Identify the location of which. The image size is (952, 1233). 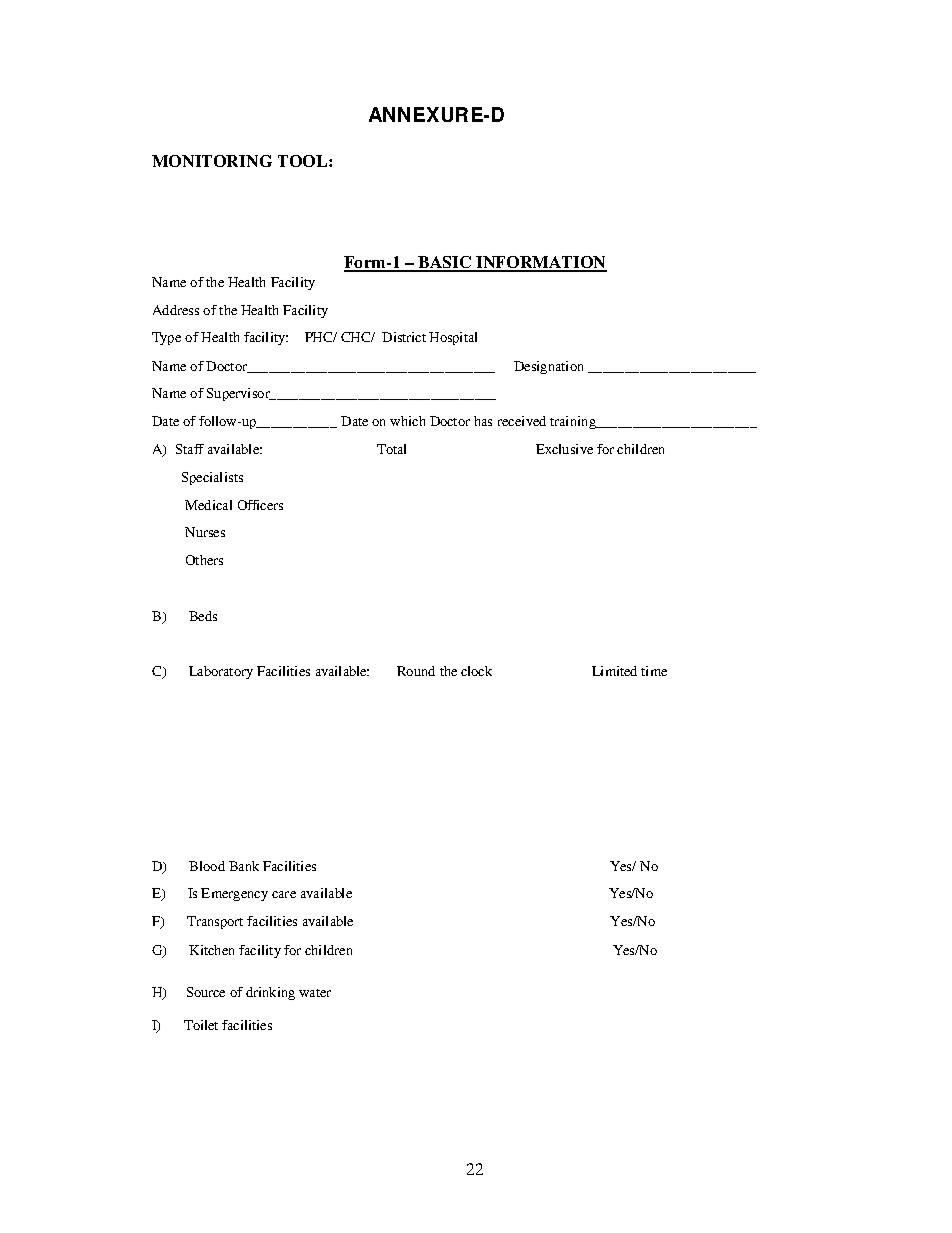
(407, 421).
